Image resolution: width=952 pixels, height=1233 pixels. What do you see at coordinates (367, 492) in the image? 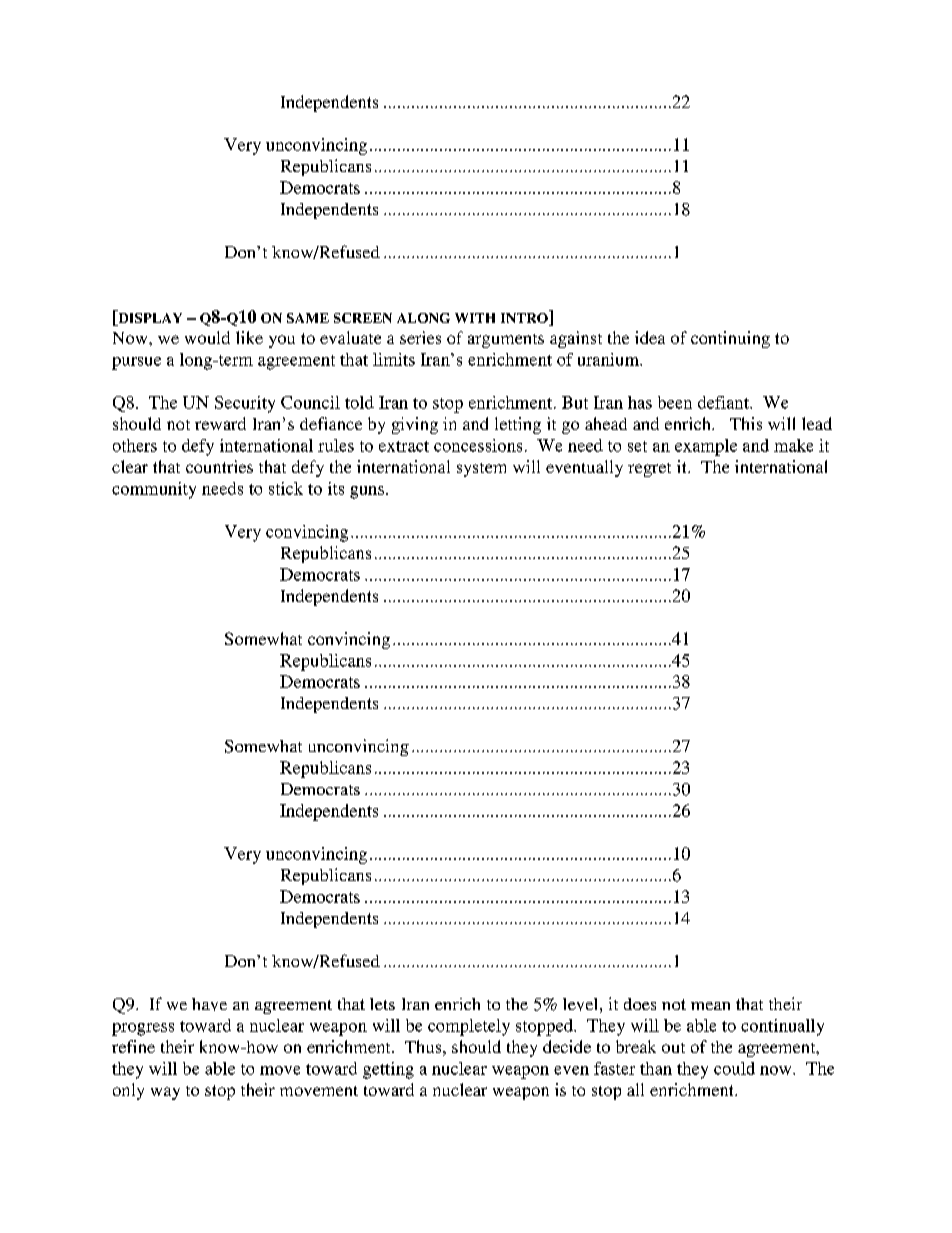
I see `guns` at bounding box center [367, 492].
